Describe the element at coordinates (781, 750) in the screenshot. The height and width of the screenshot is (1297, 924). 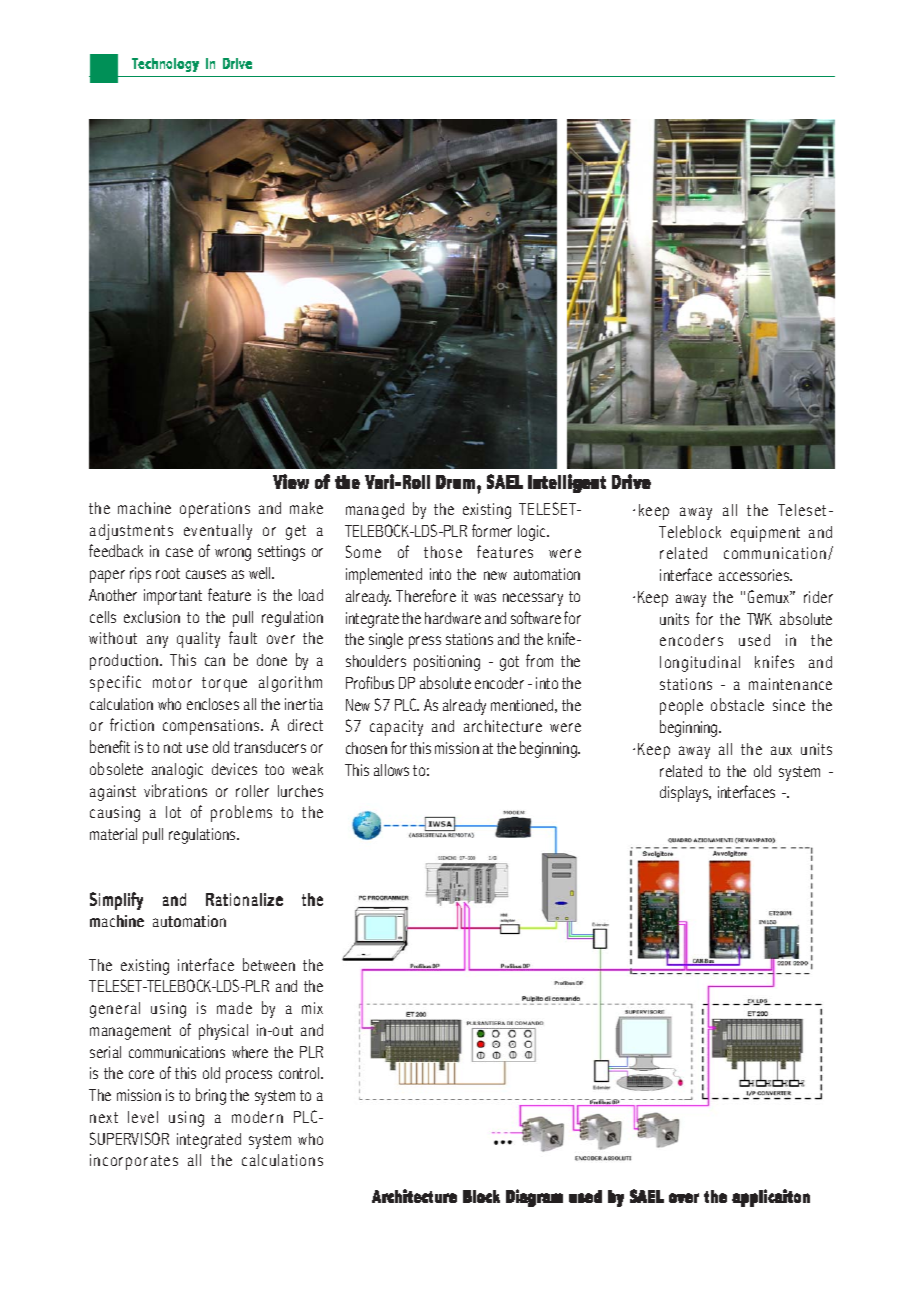
I see `aux` at that location.
